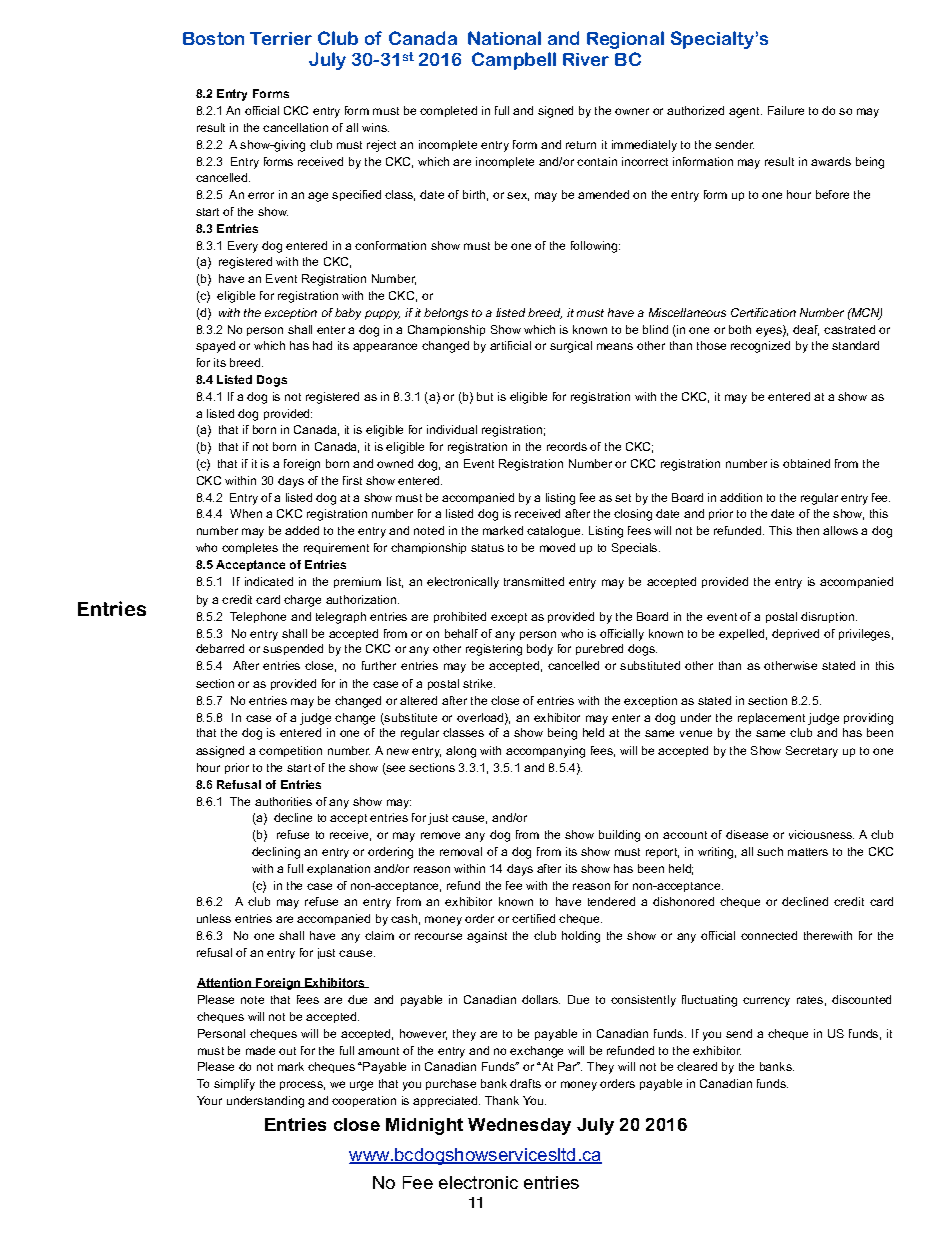 This image has height=1233, width=952. I want to click on declining, so click(276, 853).
